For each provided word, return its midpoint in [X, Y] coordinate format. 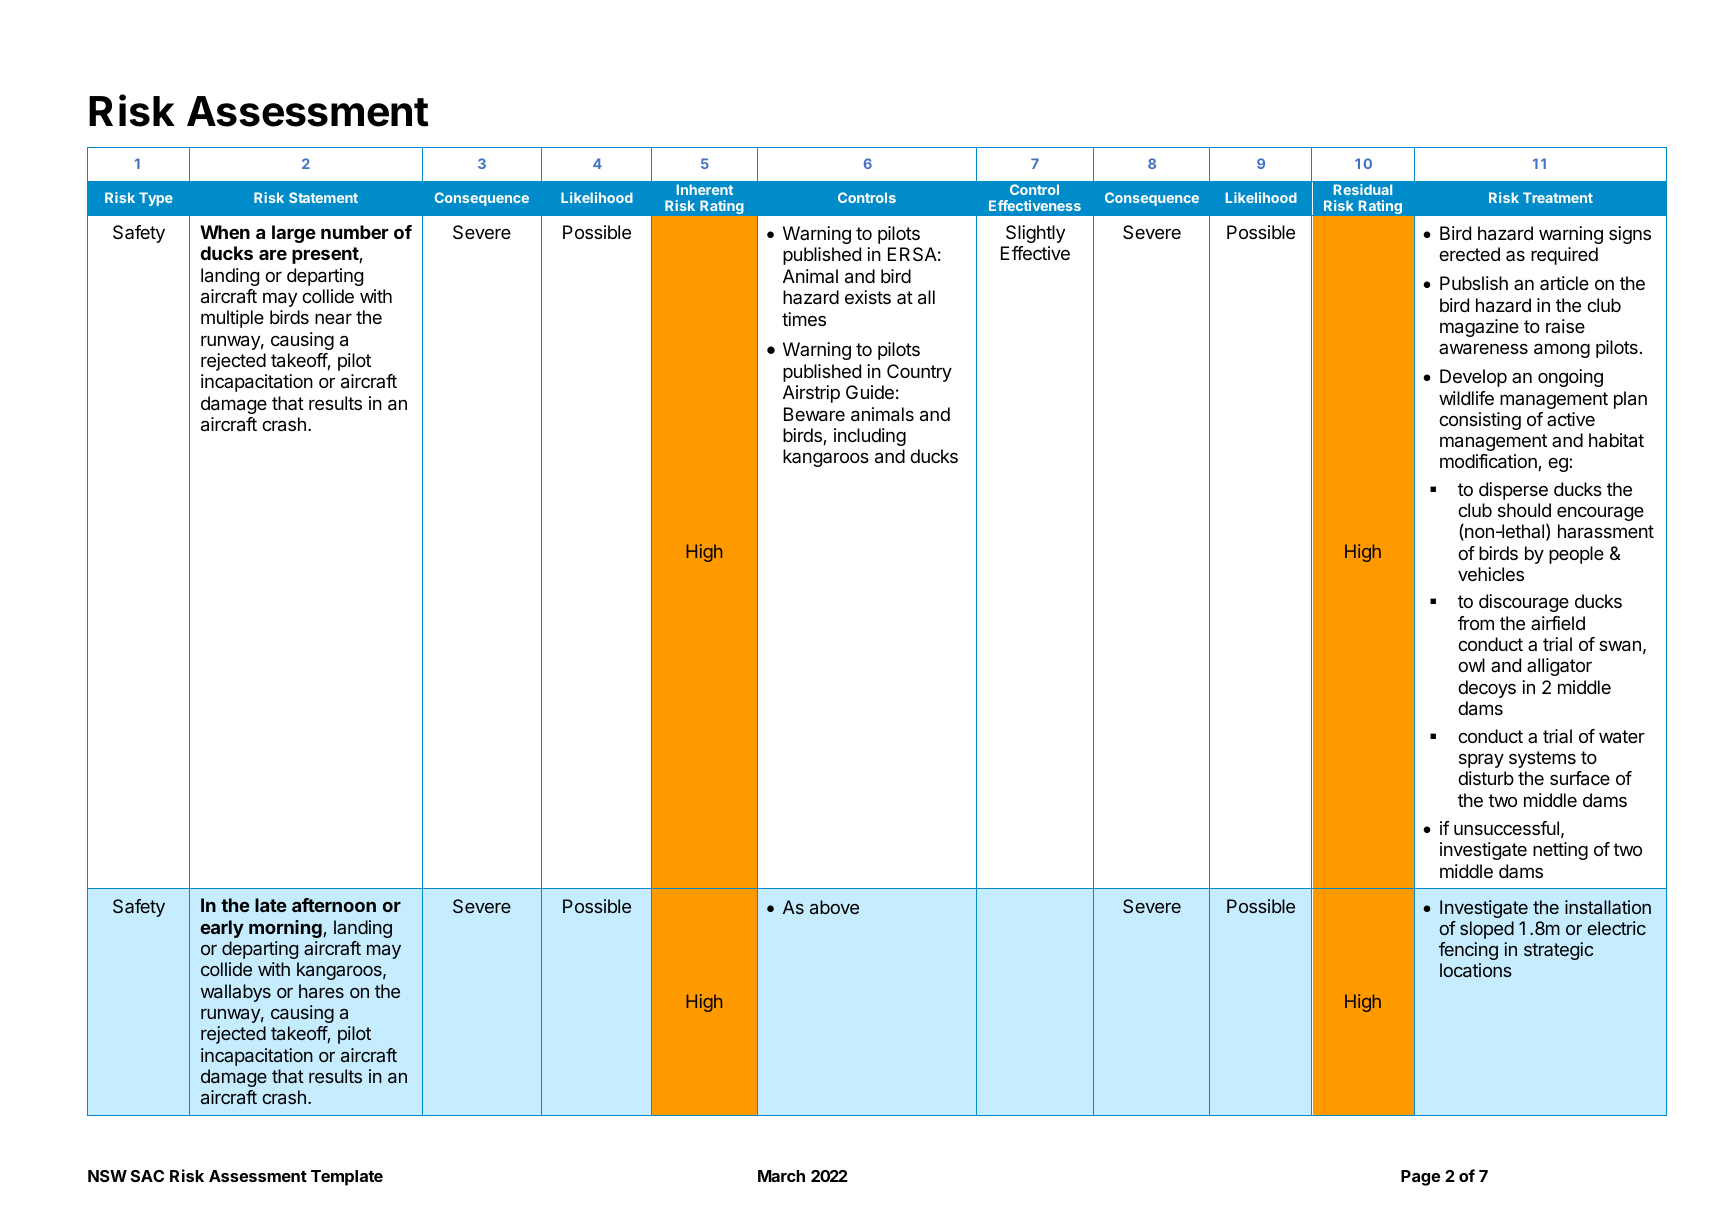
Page [1420, 1178]
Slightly [1035, 234]
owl [1471, 665]
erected [1469, 254]
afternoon [334, 905]
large [294, 234]
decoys [1487, 689]
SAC [147, 1176]
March [781, 1176]
